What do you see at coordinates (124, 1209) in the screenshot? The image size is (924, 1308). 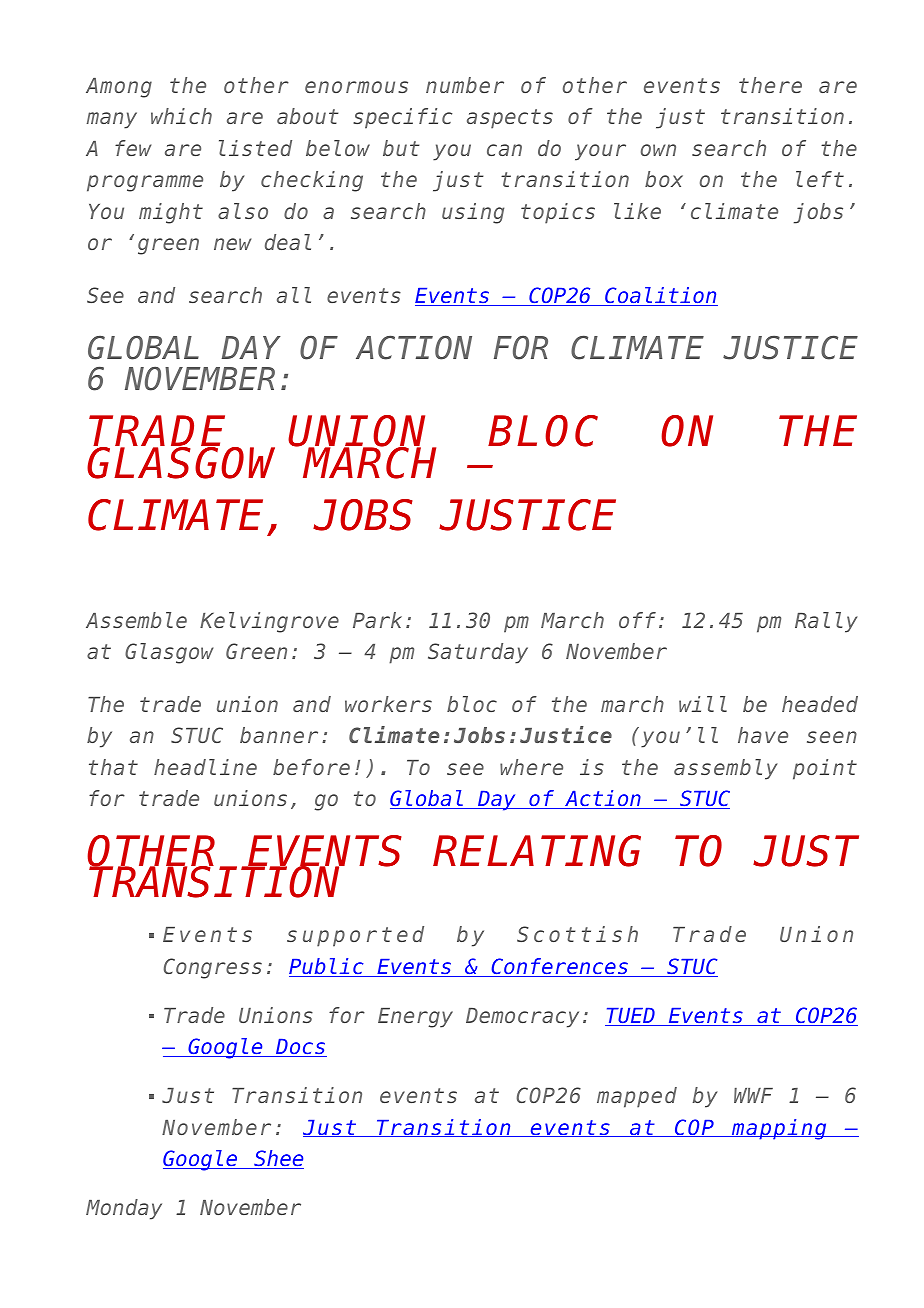 I see `Monday` at bounding box center [124, 1209].
